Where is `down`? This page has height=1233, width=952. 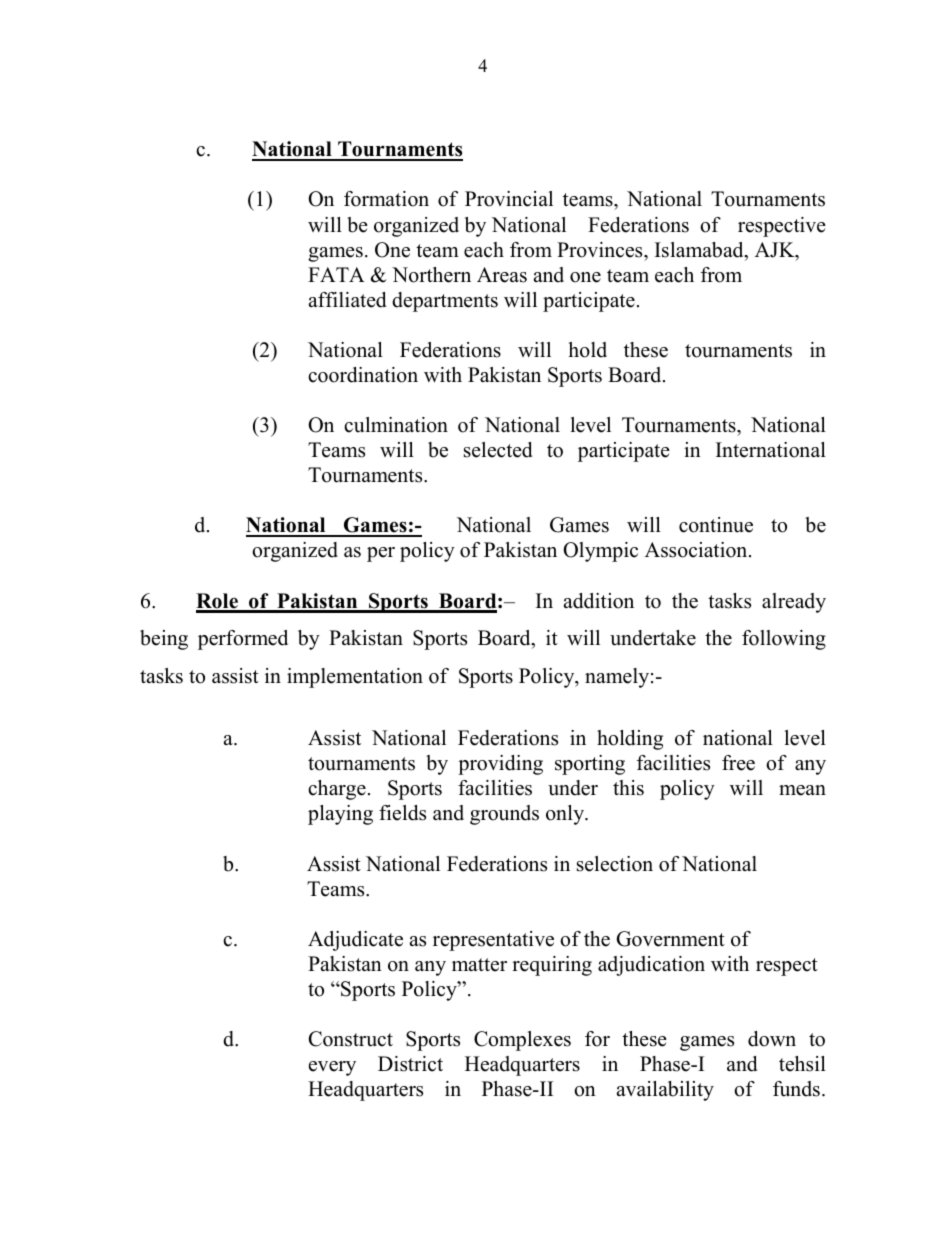
down is located at coordinates (772, 1039).
